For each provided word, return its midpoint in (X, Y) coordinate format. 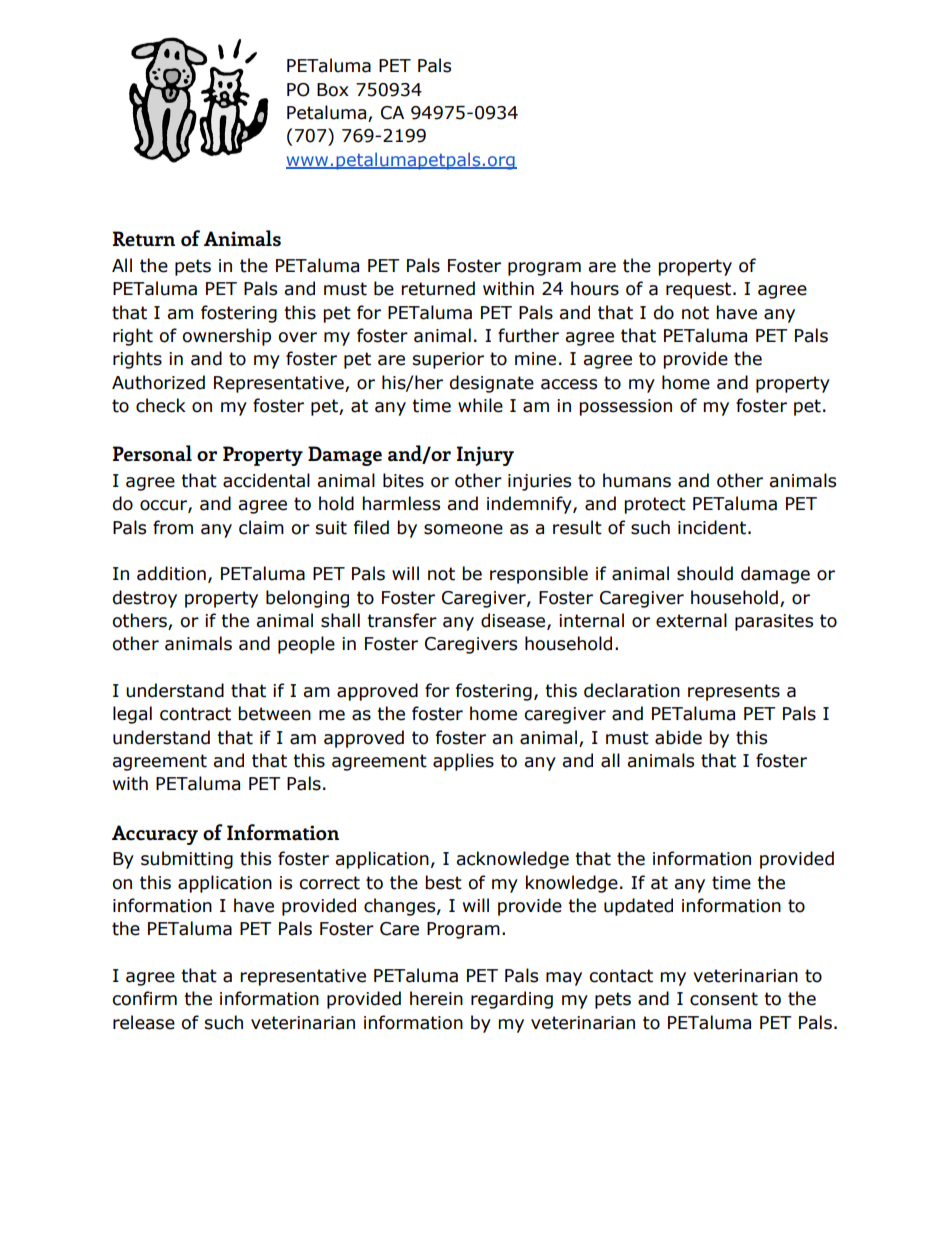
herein (436, 998)
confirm (144, 998)
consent (724, 999)
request (698, 290)
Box (333, 90)
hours (595, 288)
